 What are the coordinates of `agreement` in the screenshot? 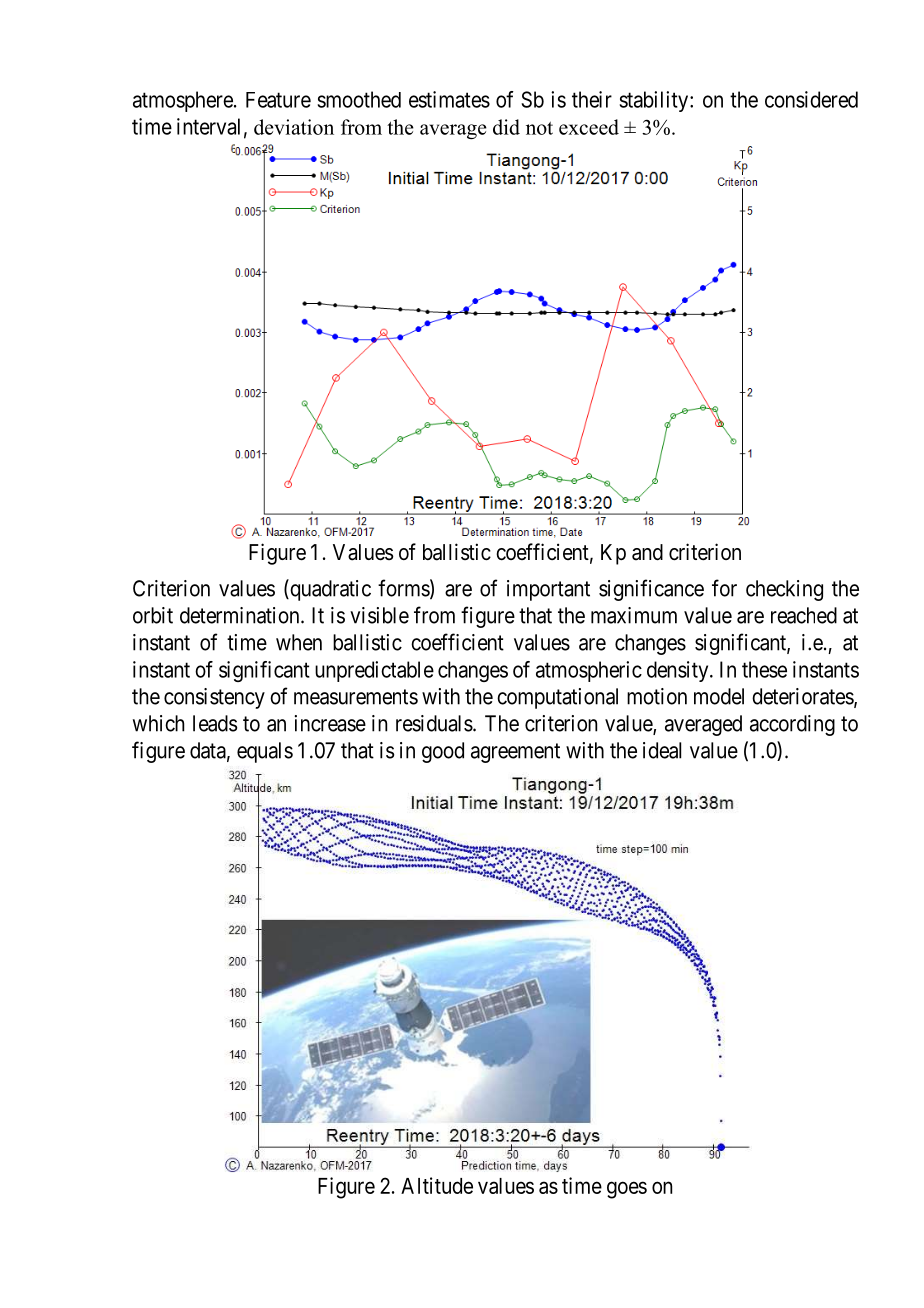 It's located at (515, 753).
